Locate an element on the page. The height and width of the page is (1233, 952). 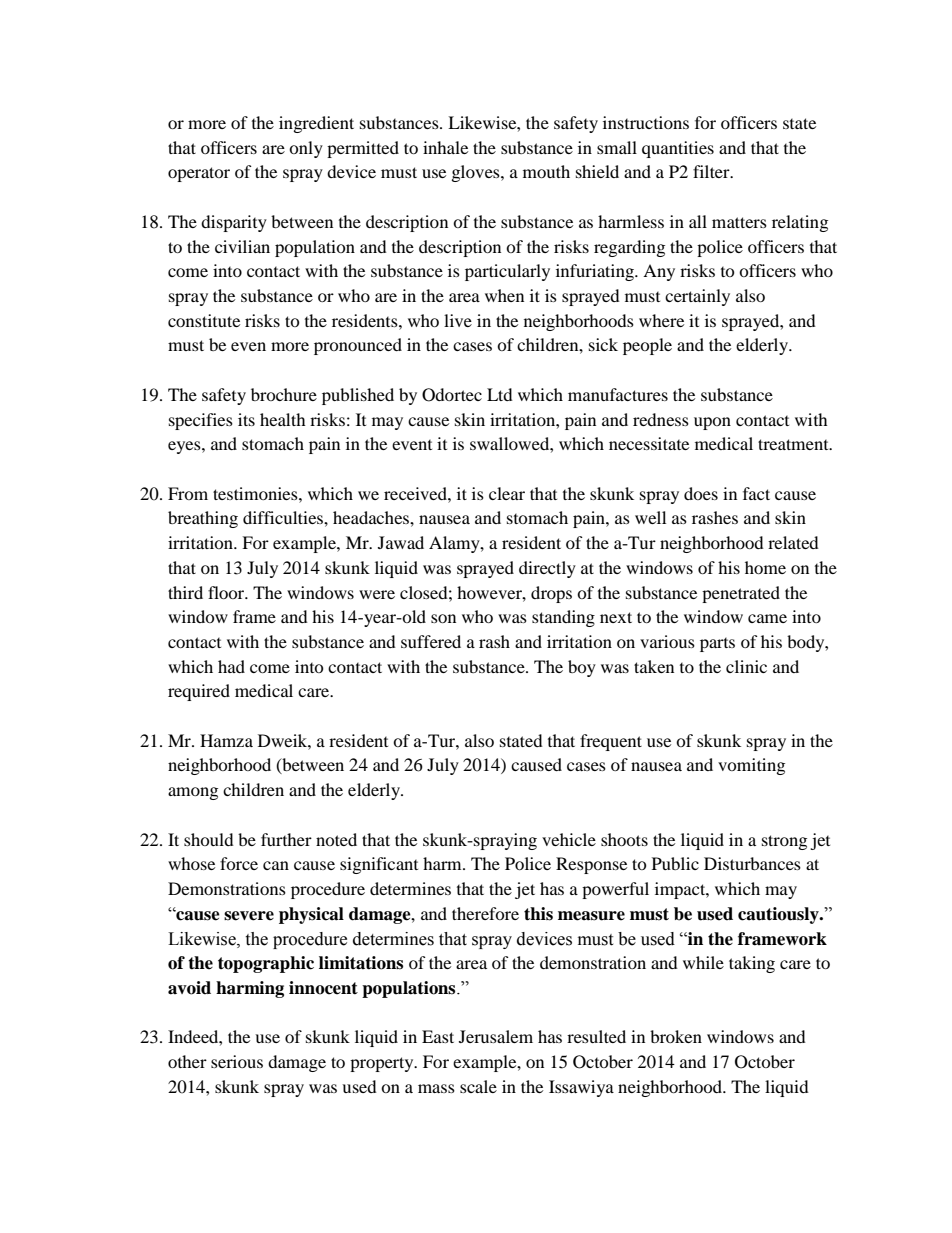
only is located at coordinates (306, 149).
